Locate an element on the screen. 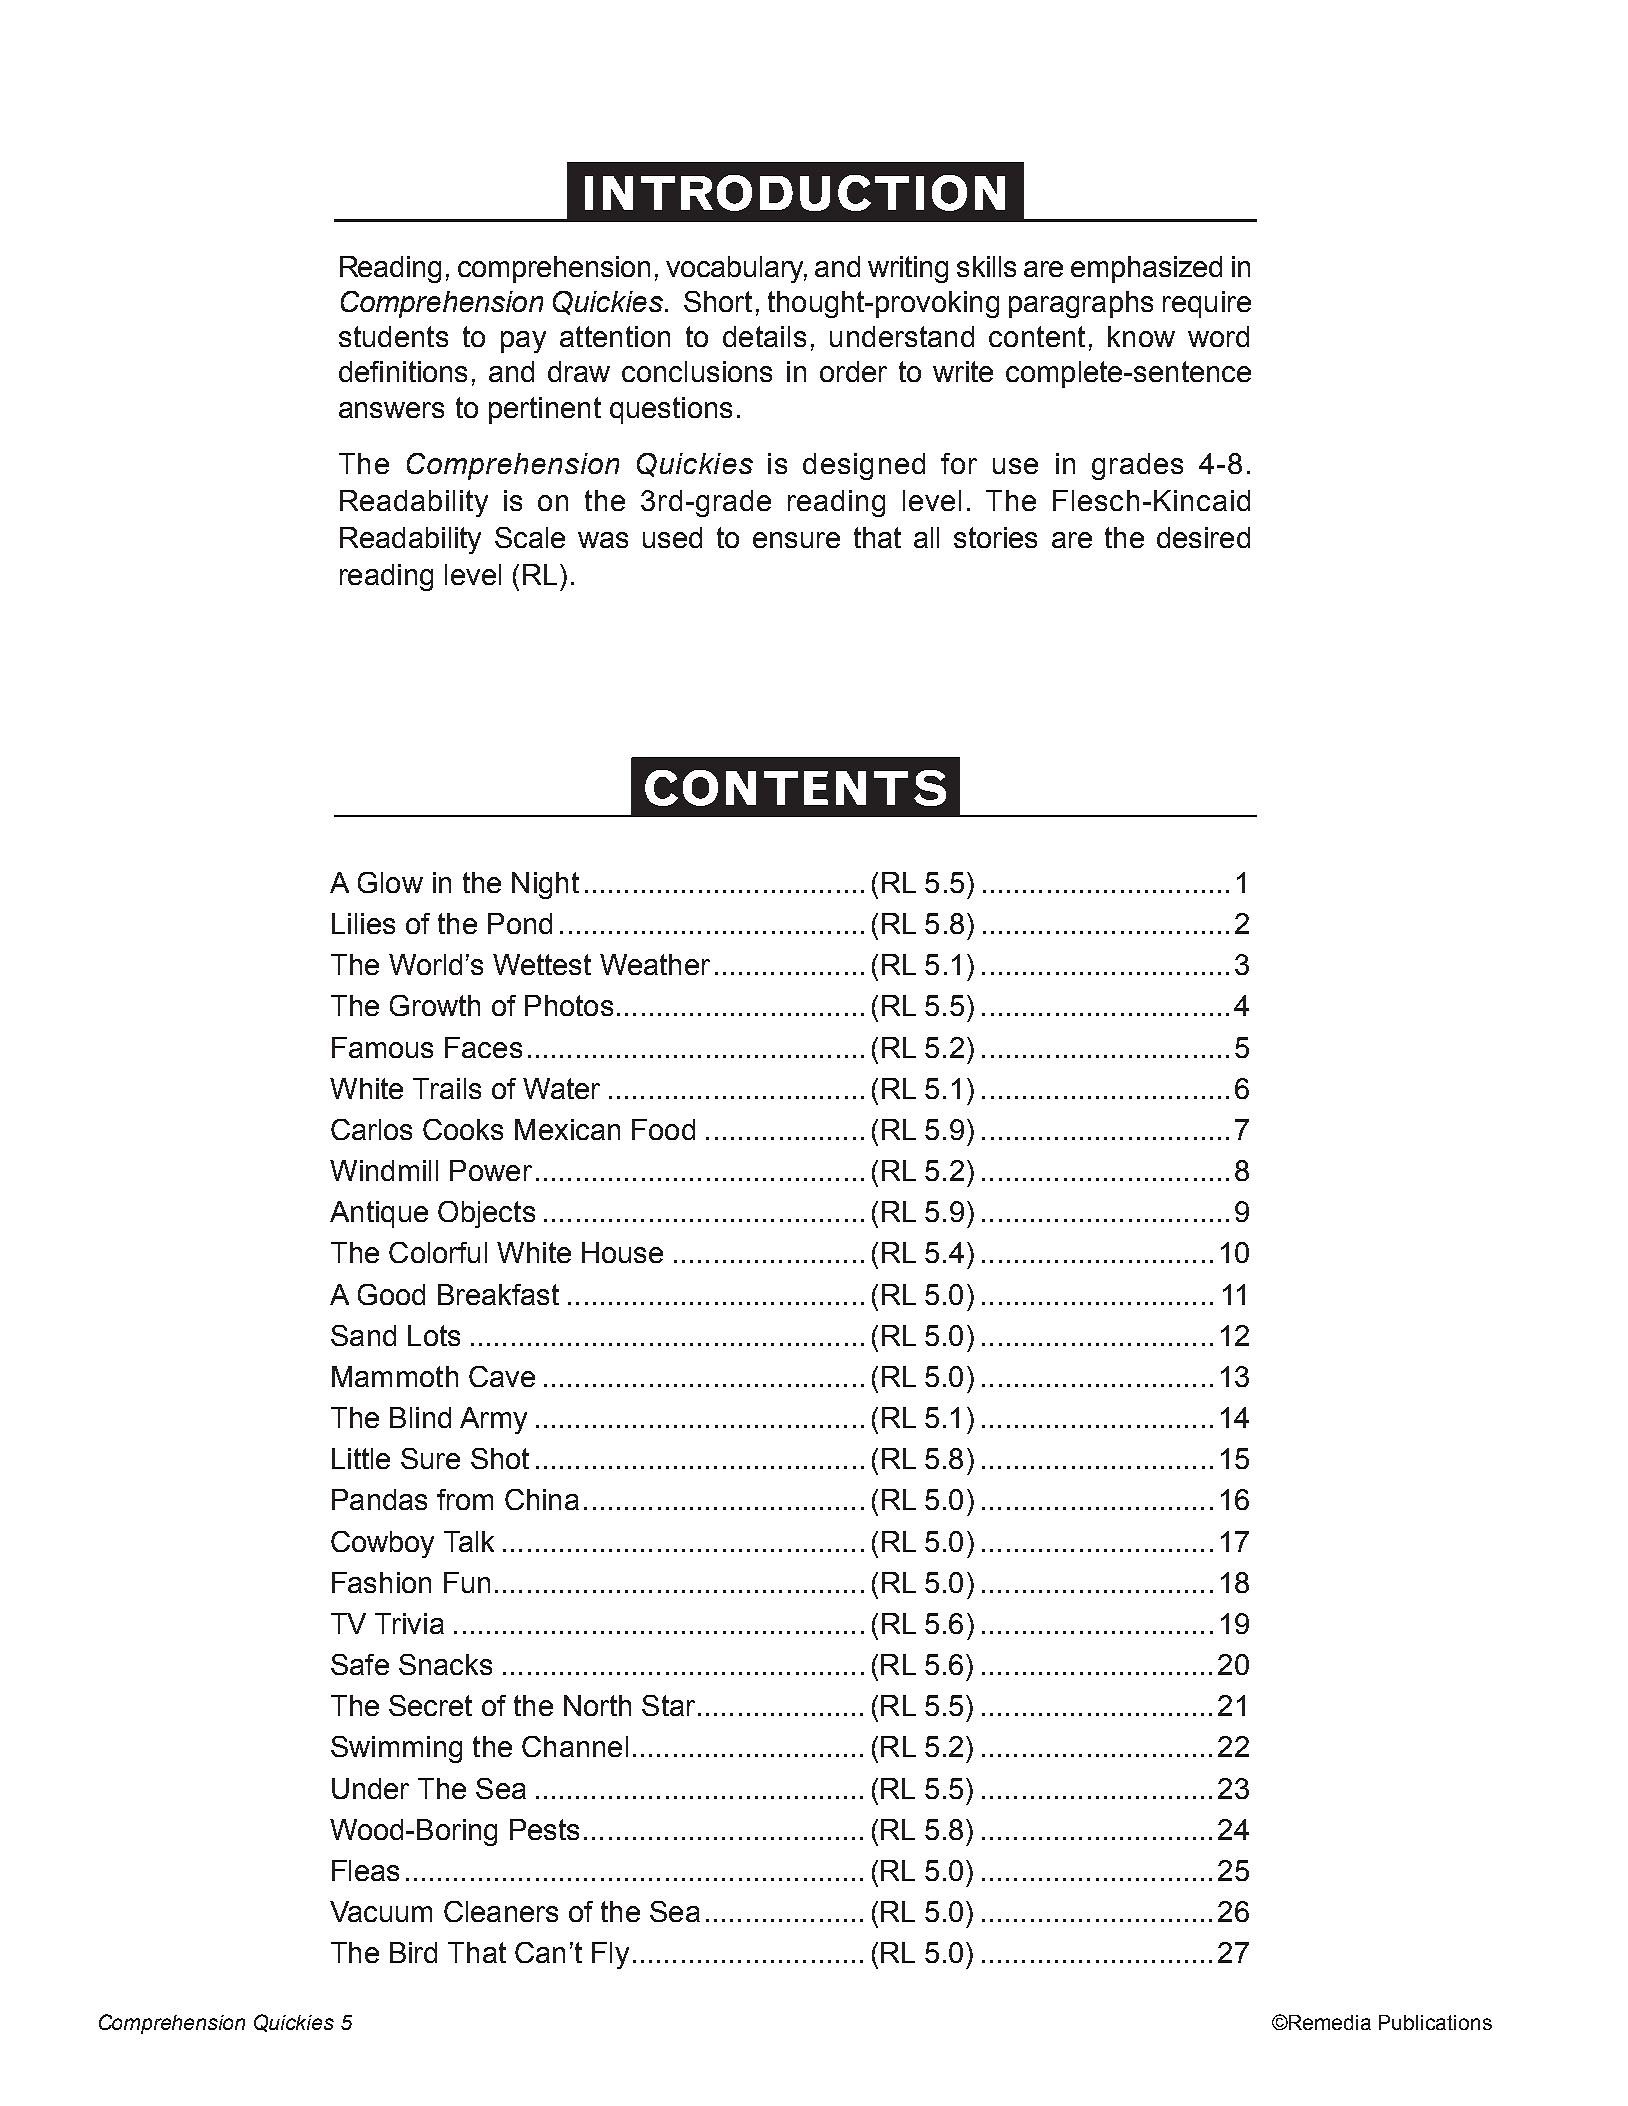 Image resolution: width=1628 pixels, height=2106 pixels. Cleaners is located at coordinates (501, 1911).
